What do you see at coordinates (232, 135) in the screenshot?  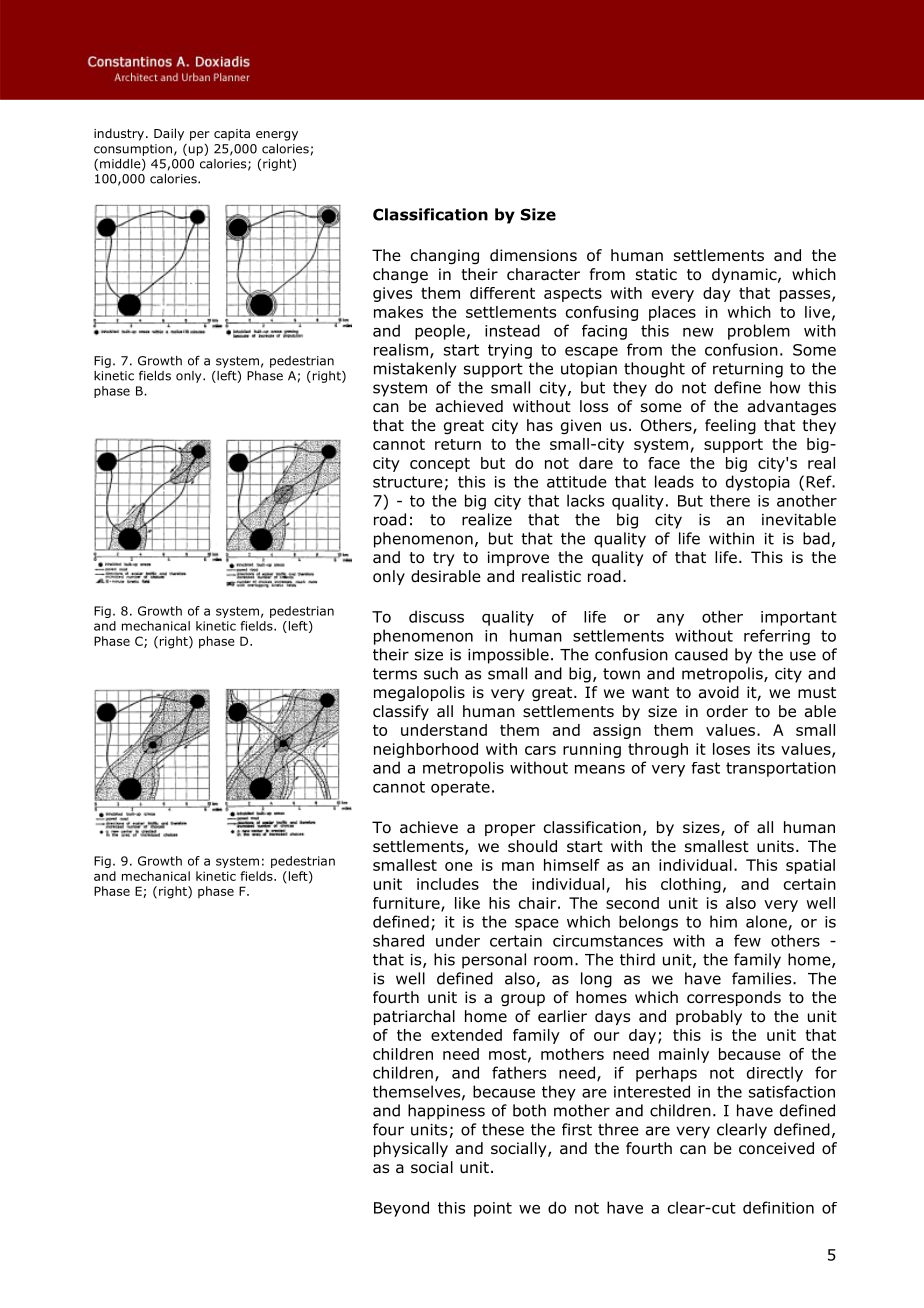 I see `capita` at bounding box center [232, 135].
